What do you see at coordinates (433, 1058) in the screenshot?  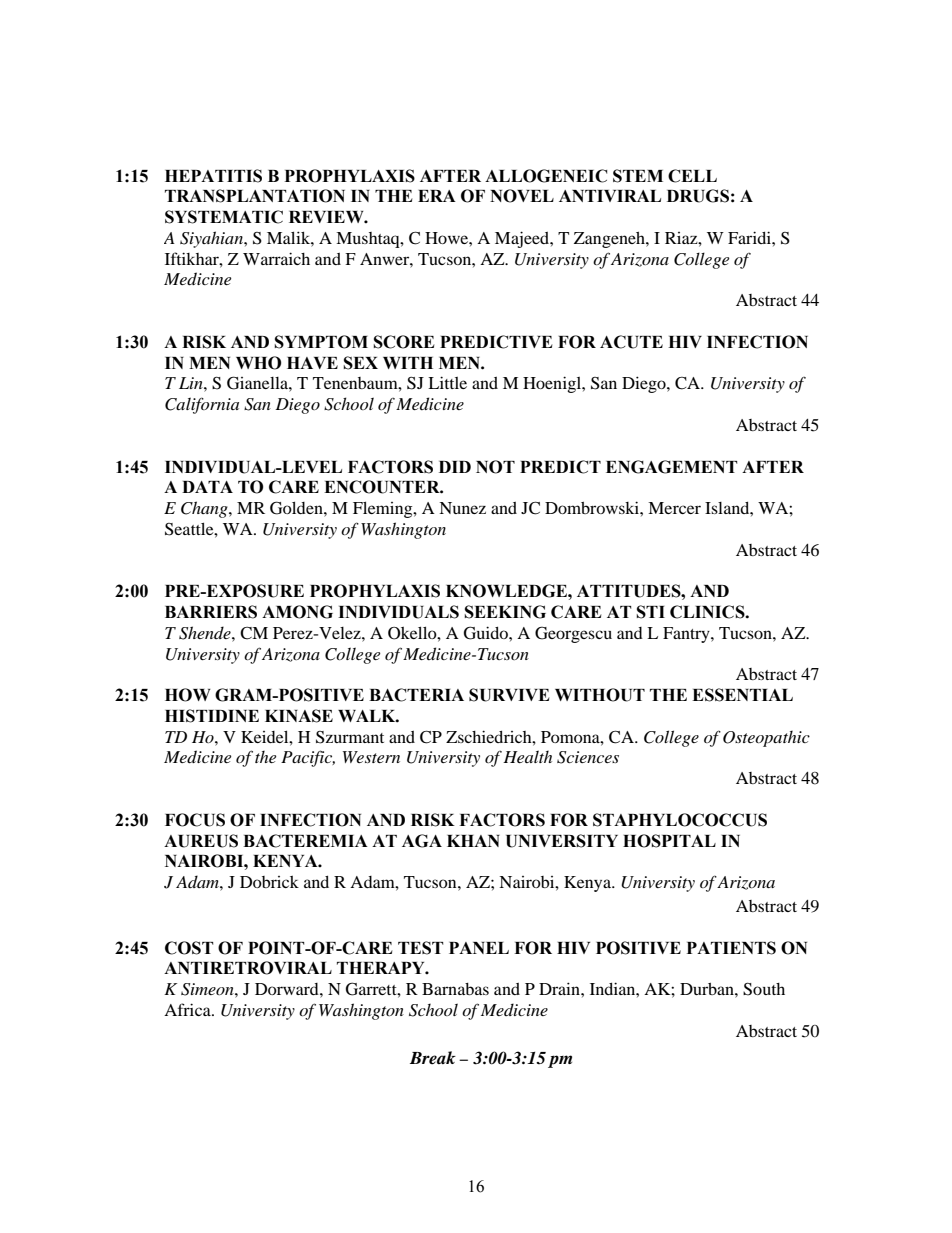 I see `Break` at bounding box center [433, 1058].
